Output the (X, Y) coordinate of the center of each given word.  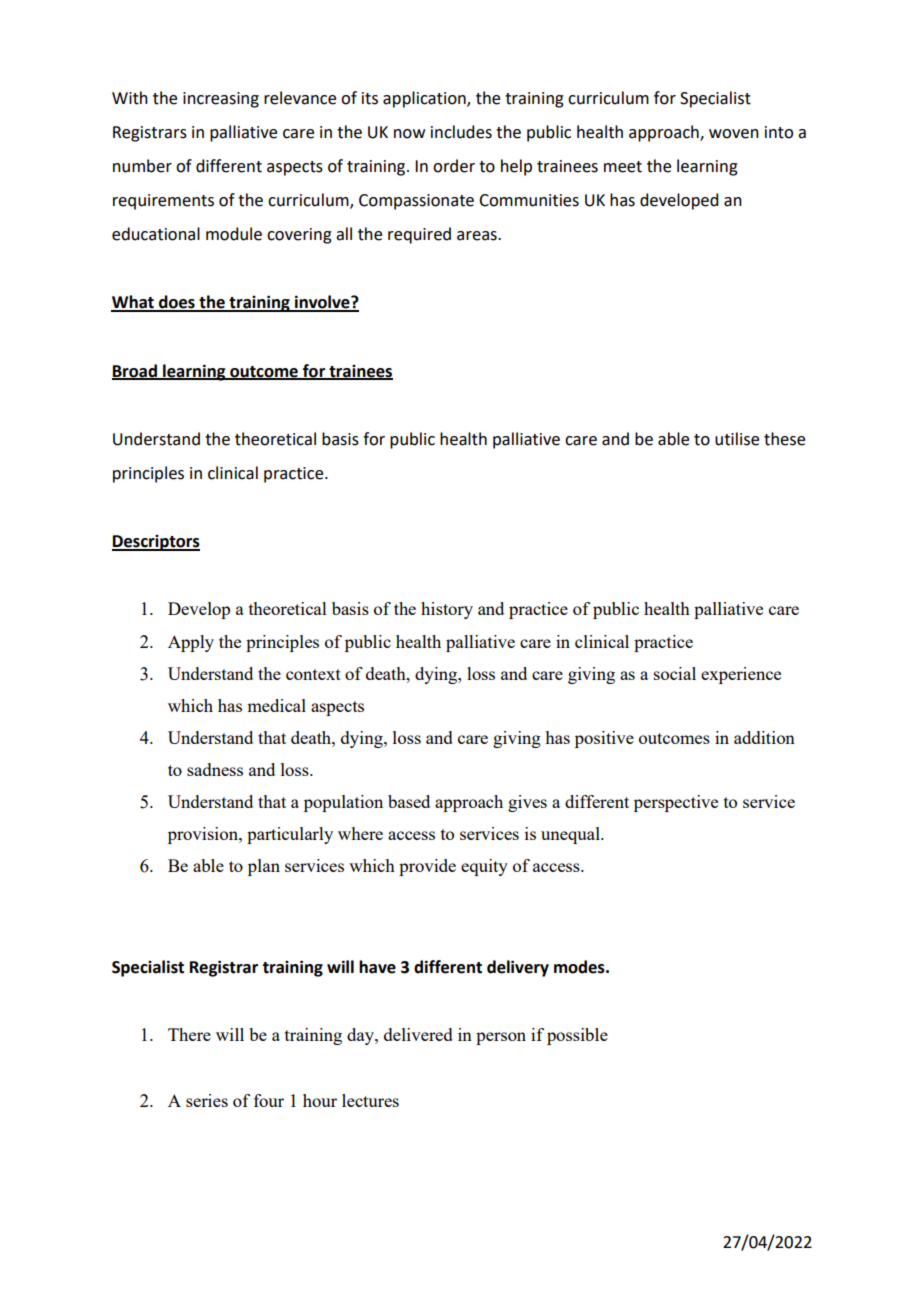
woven (734, 134)
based (409, 801)
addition (764, 737)
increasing (221, 100)
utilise (737, 439)
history (447, 610)
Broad (135, 371)
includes (461, 132)
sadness (215, 769)
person (501, 1038)
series (207, 1100)
